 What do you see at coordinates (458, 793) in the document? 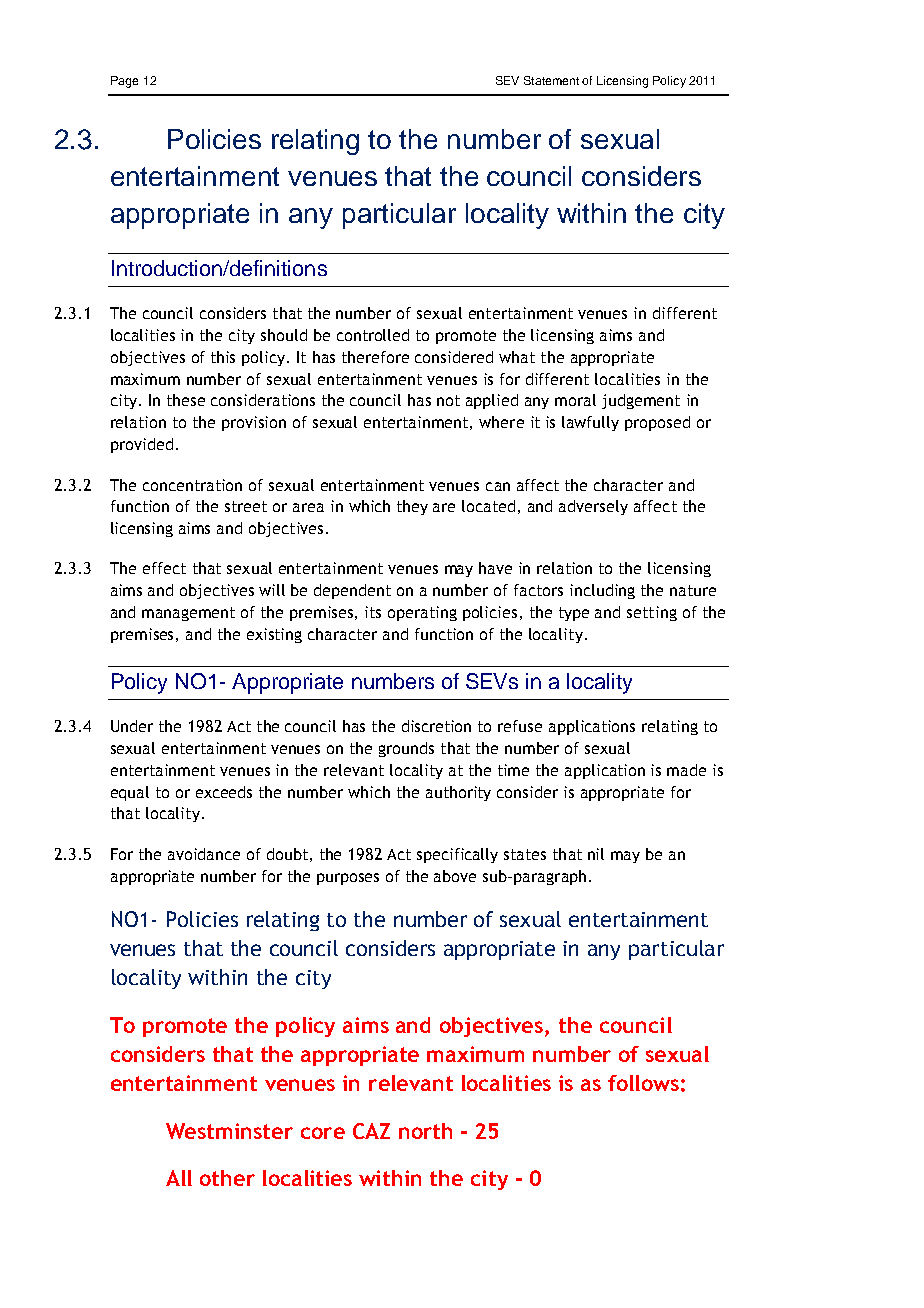
I see `authority` at bounding box center [458, 793].
